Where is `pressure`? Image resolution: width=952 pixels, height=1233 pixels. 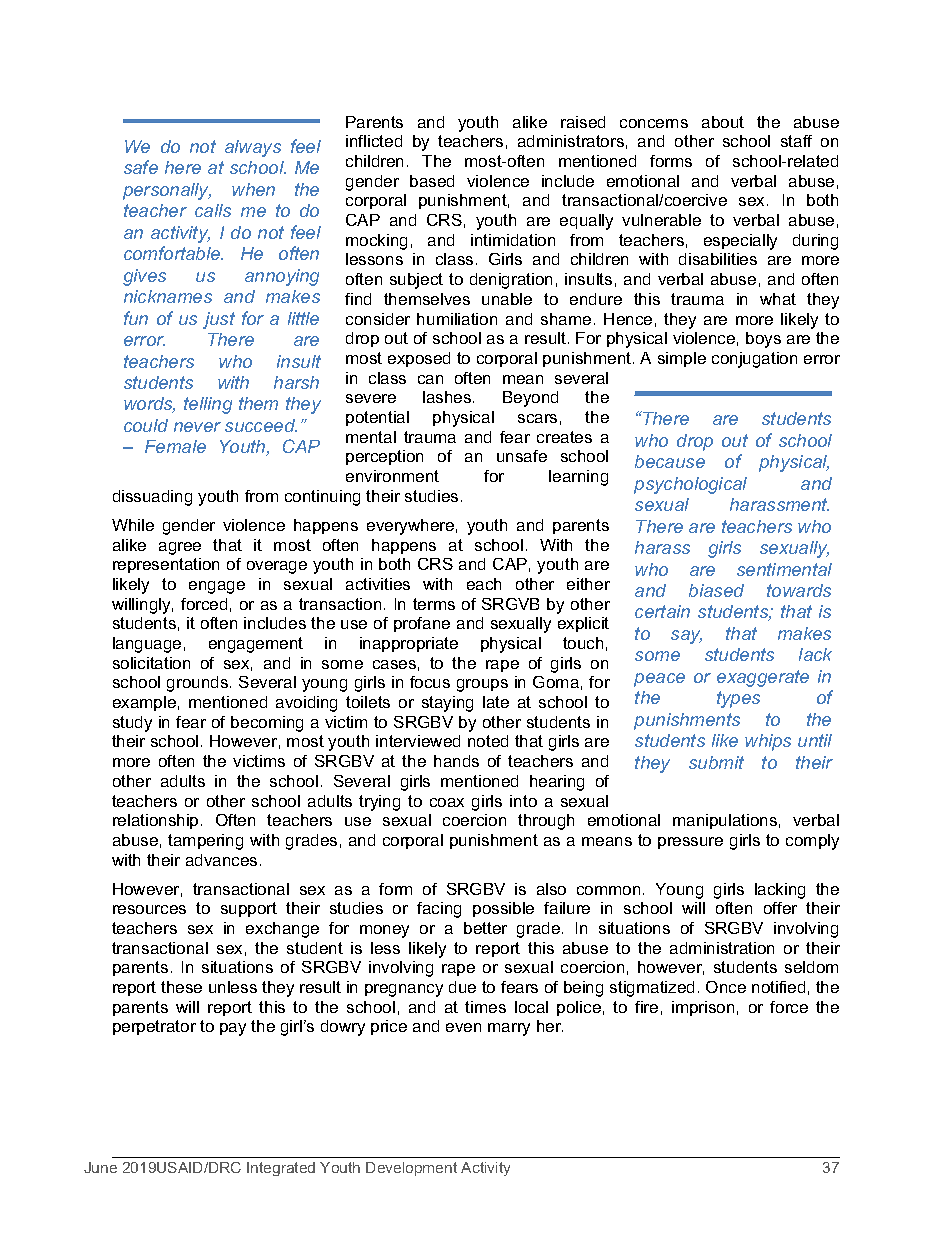 pressure is located at coordinates (690, 843).
